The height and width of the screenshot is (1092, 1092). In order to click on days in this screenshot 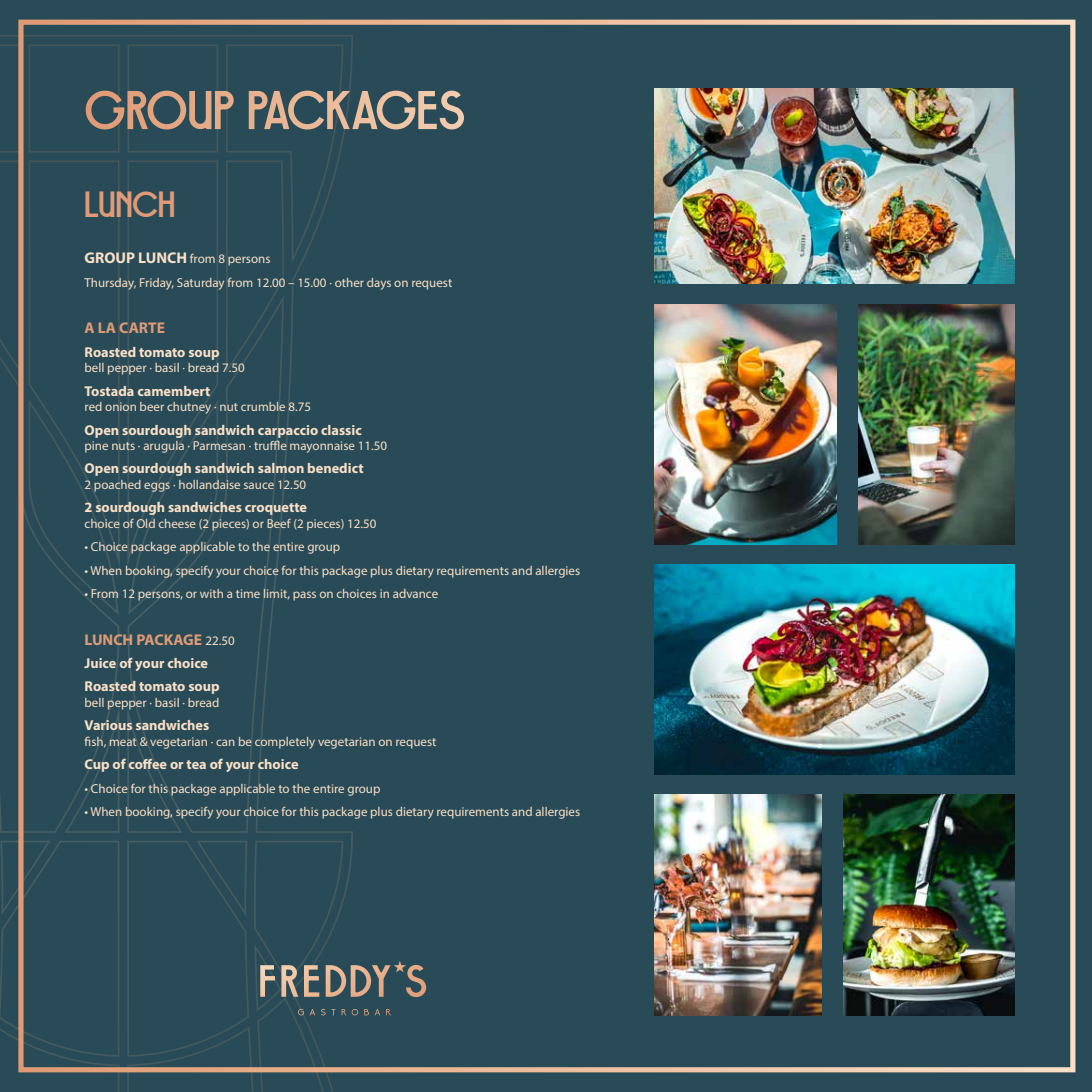, I will do `click(379, 284)`.
